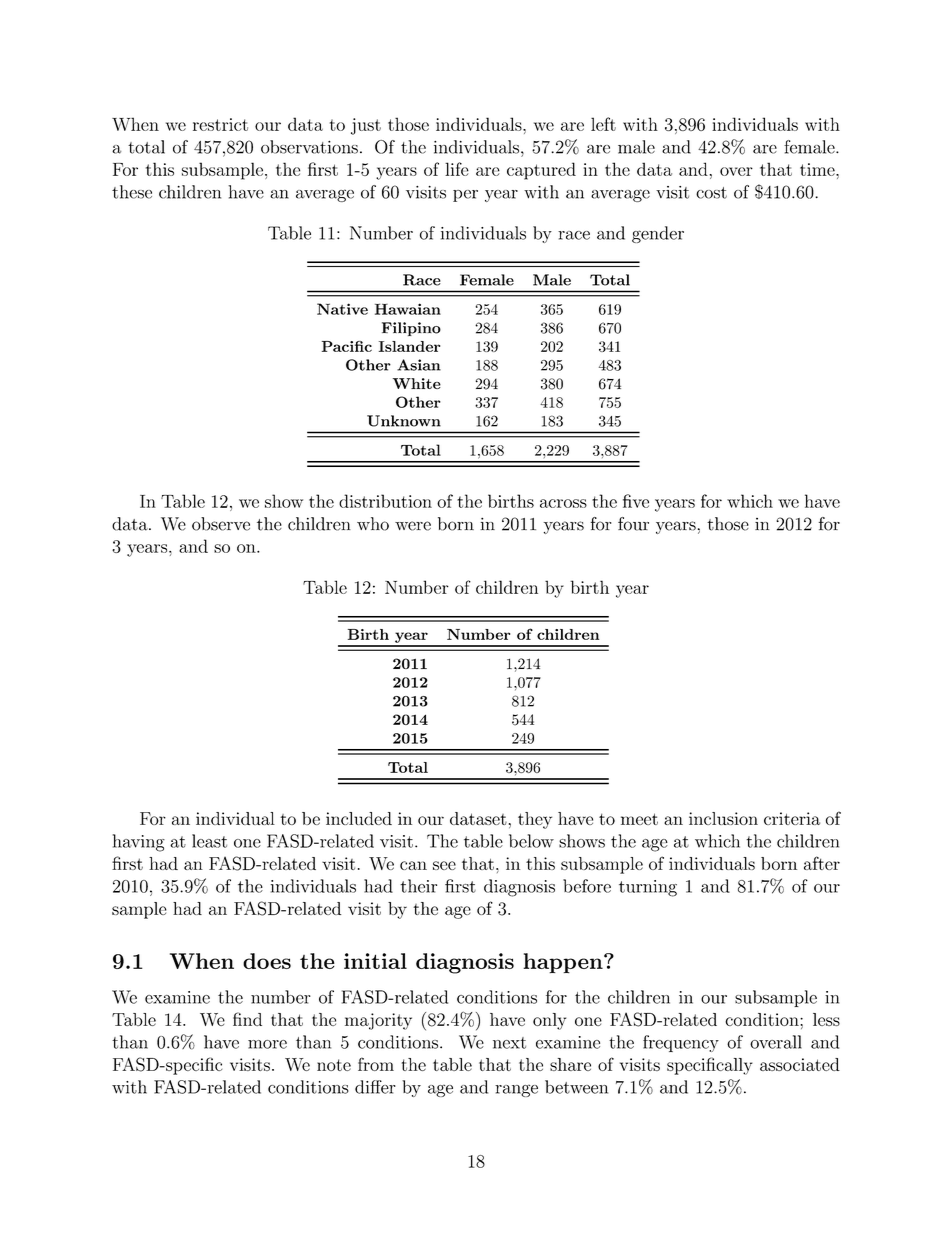 Image resolution: width=952 pixels, height=1233 pixels. I want to click on more, so click(267, 1044).
